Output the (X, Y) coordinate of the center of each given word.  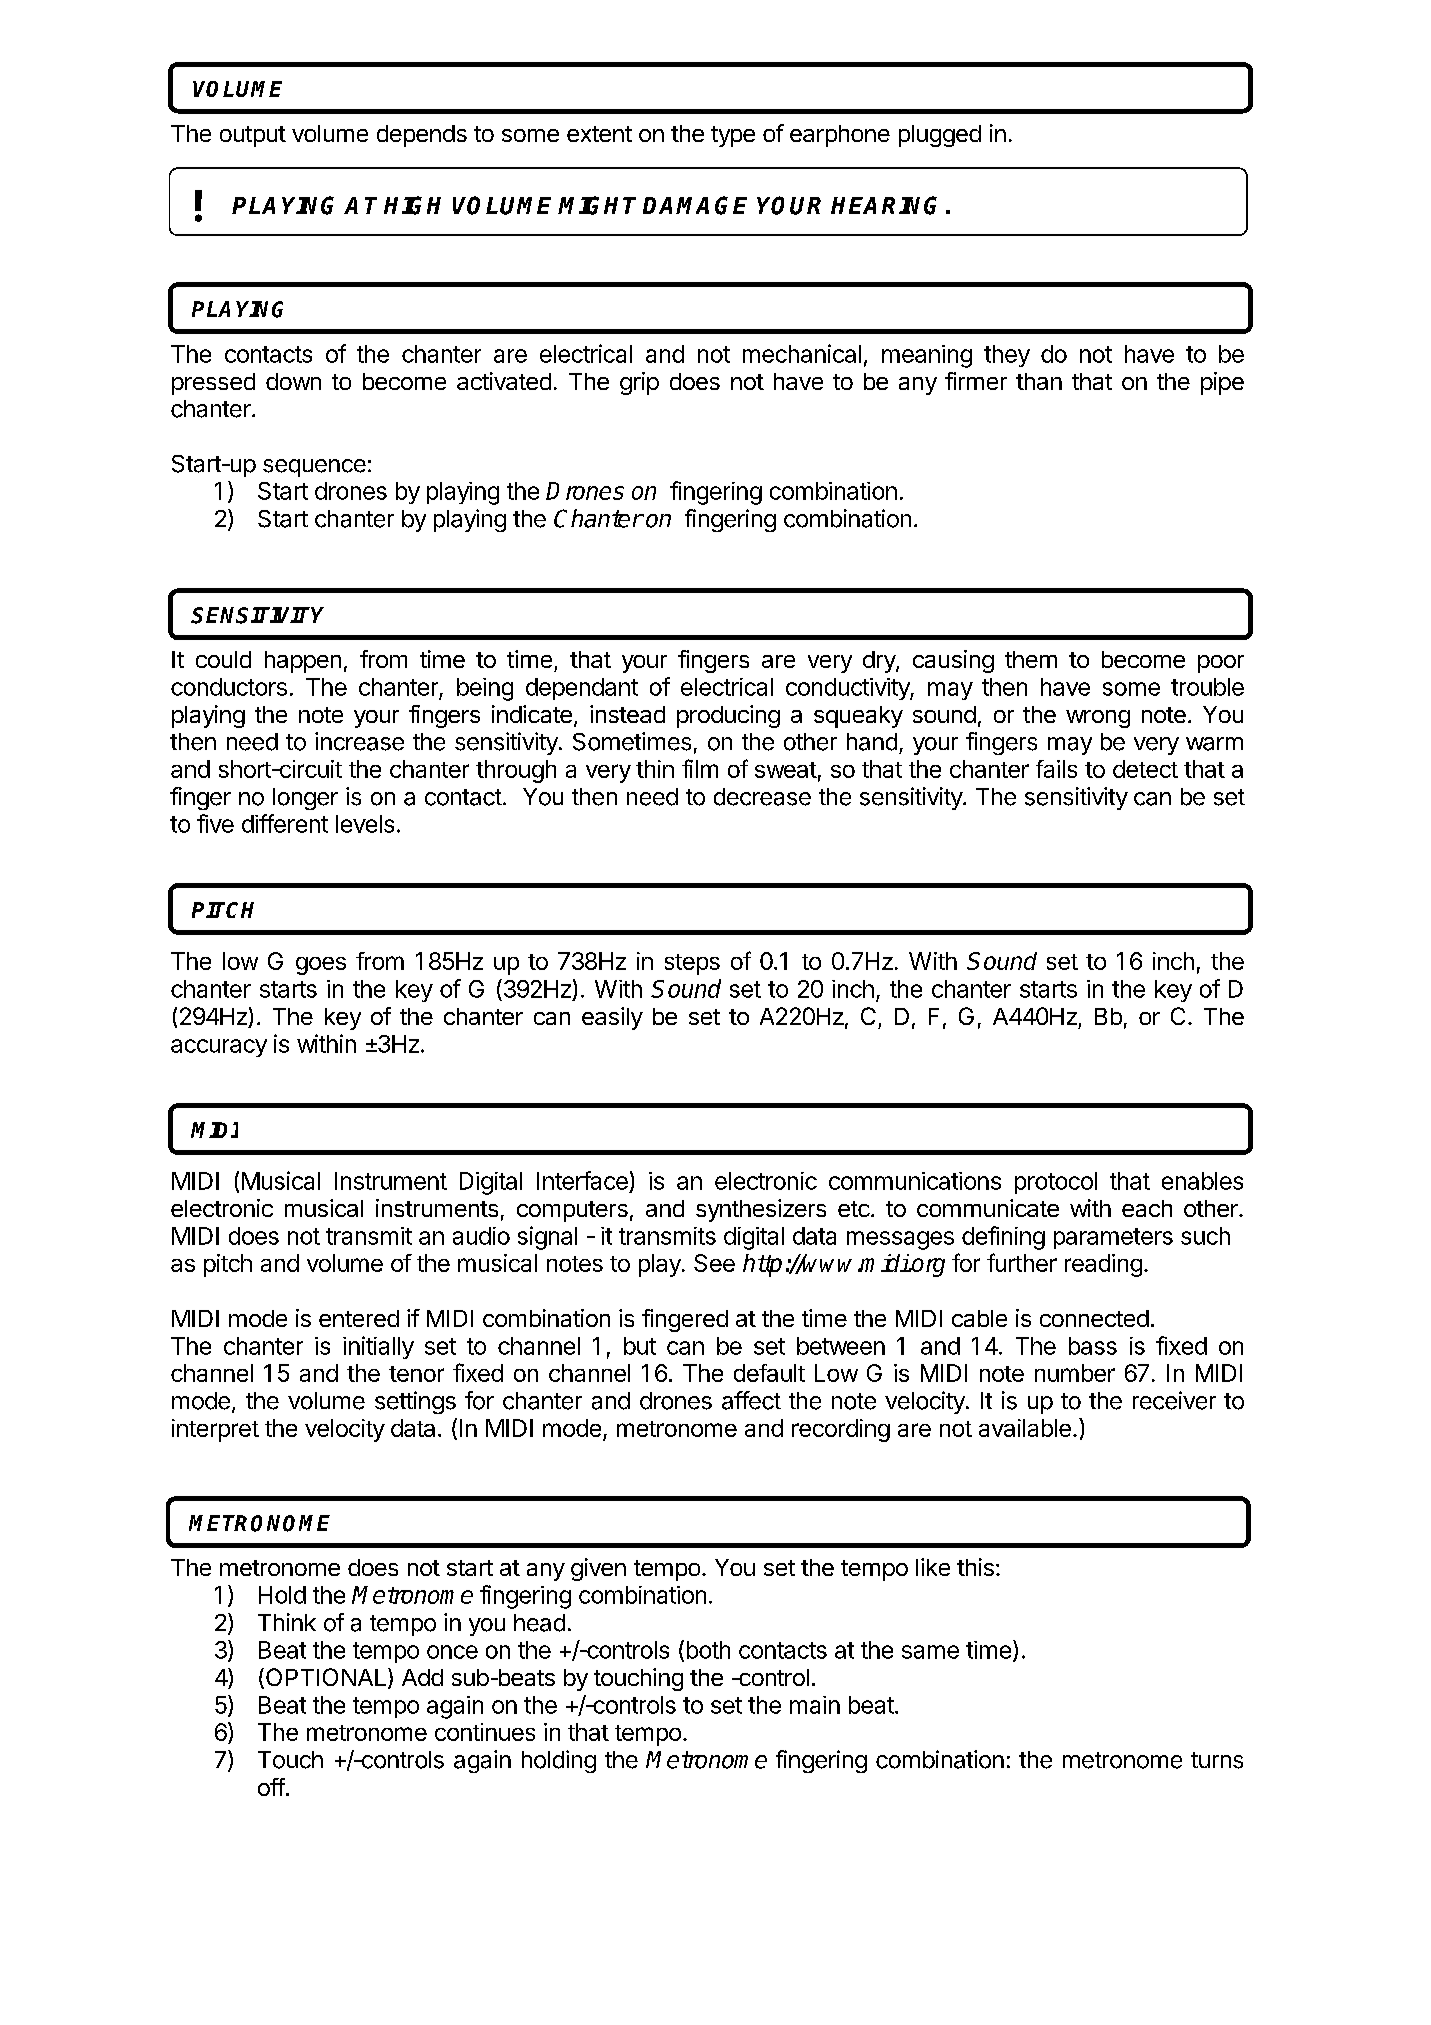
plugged (940, 136)
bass (1093, 1346)
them (1031, 659)
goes (321, 966)
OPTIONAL (324, 1678)
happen (303, 662)
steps (692, 964)
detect (1145, 769)
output (253, 136)
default (769, 1373)
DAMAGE (695, 205)
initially (378, 1347)
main (815, 1705)
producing (728, 716)
